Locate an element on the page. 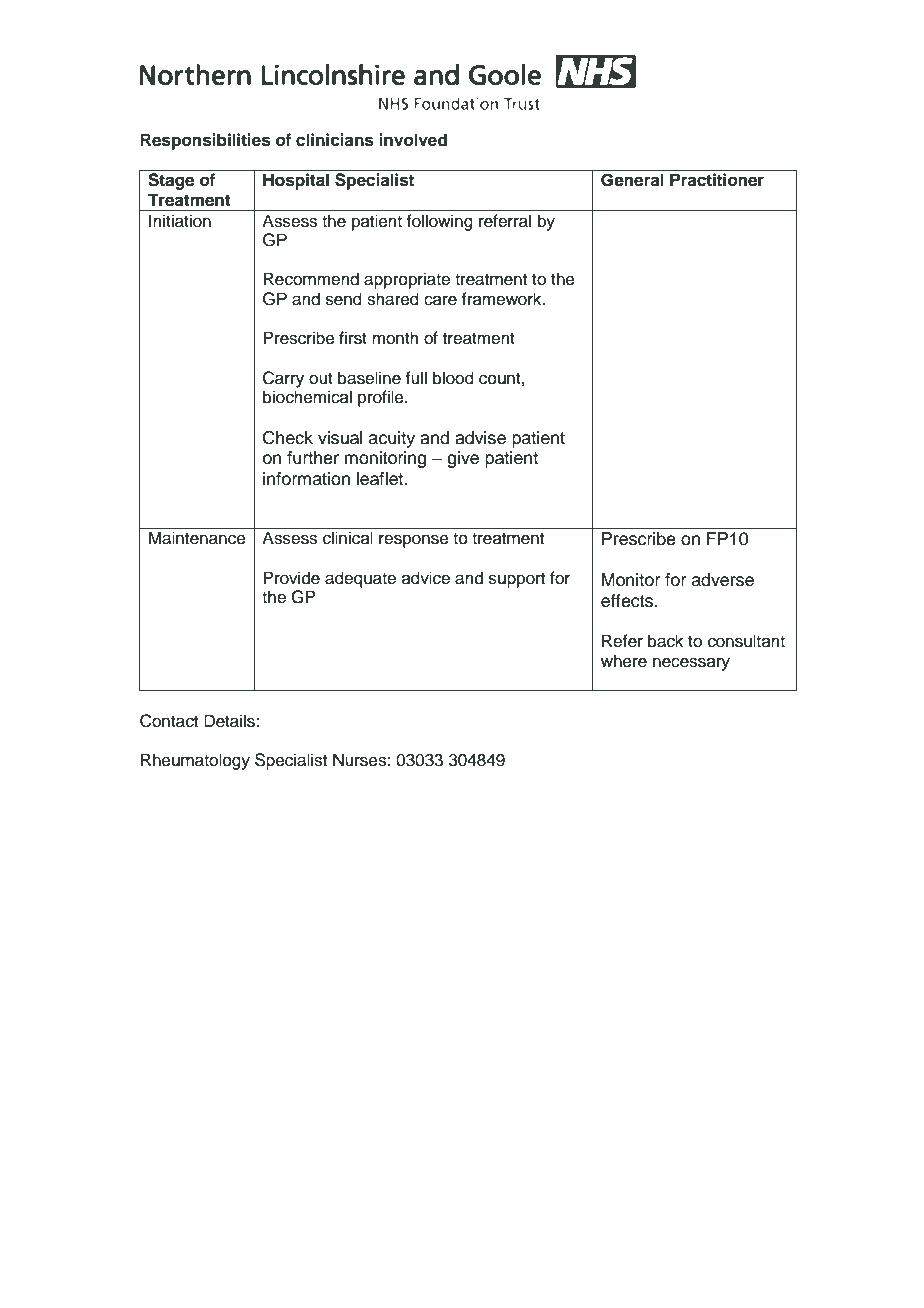  framework is located at coordinates (502, 299).
